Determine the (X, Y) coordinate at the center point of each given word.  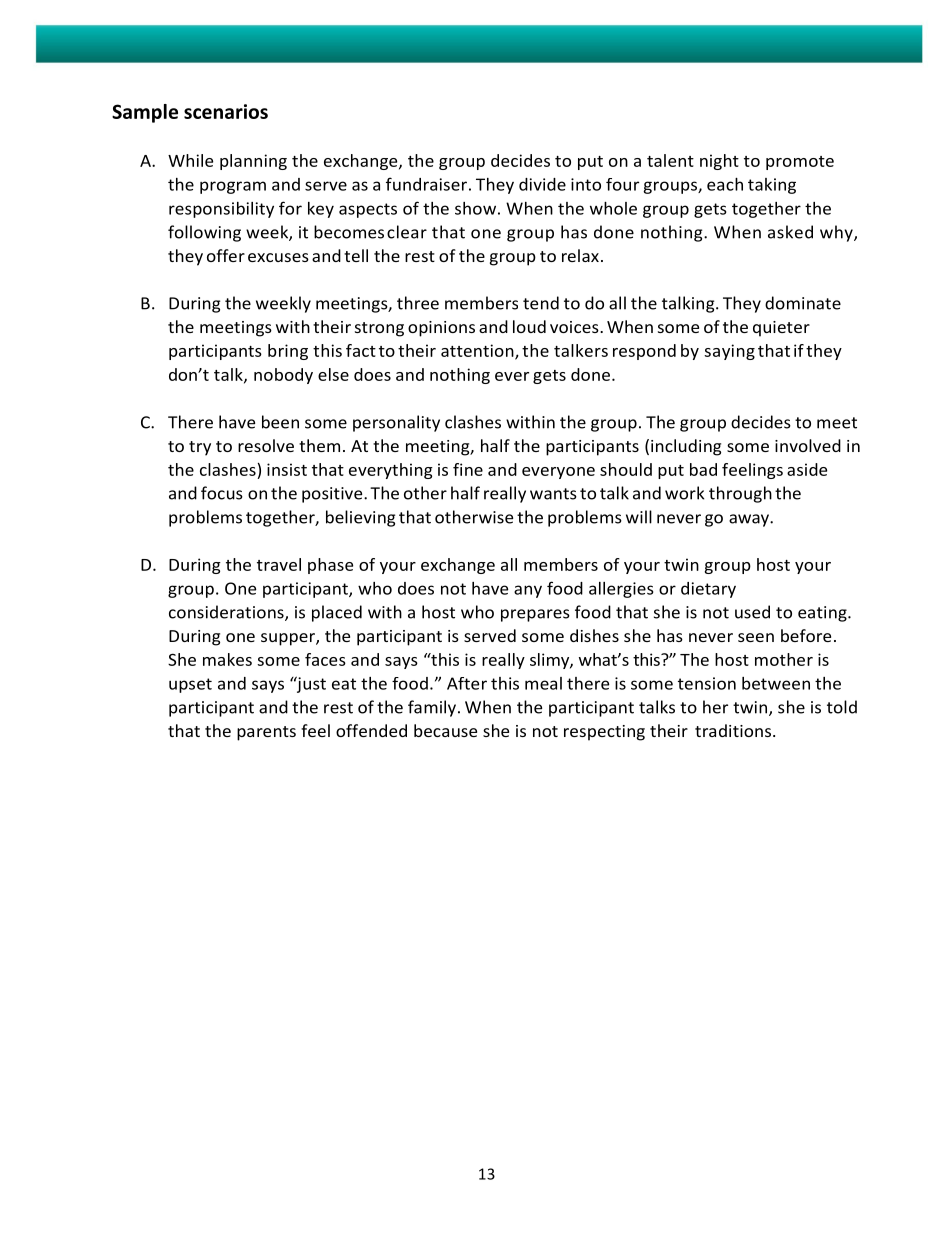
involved (808, 445)
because (445, 730)
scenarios (226, 111)
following (204, 233)
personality (396, 423)
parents (266, 733)
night (719, 162)
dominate (803, 303)
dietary (708, 590)
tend (541, 303)
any (528, 591)
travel (279, 564)
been (280, 422)
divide (542, 184)
